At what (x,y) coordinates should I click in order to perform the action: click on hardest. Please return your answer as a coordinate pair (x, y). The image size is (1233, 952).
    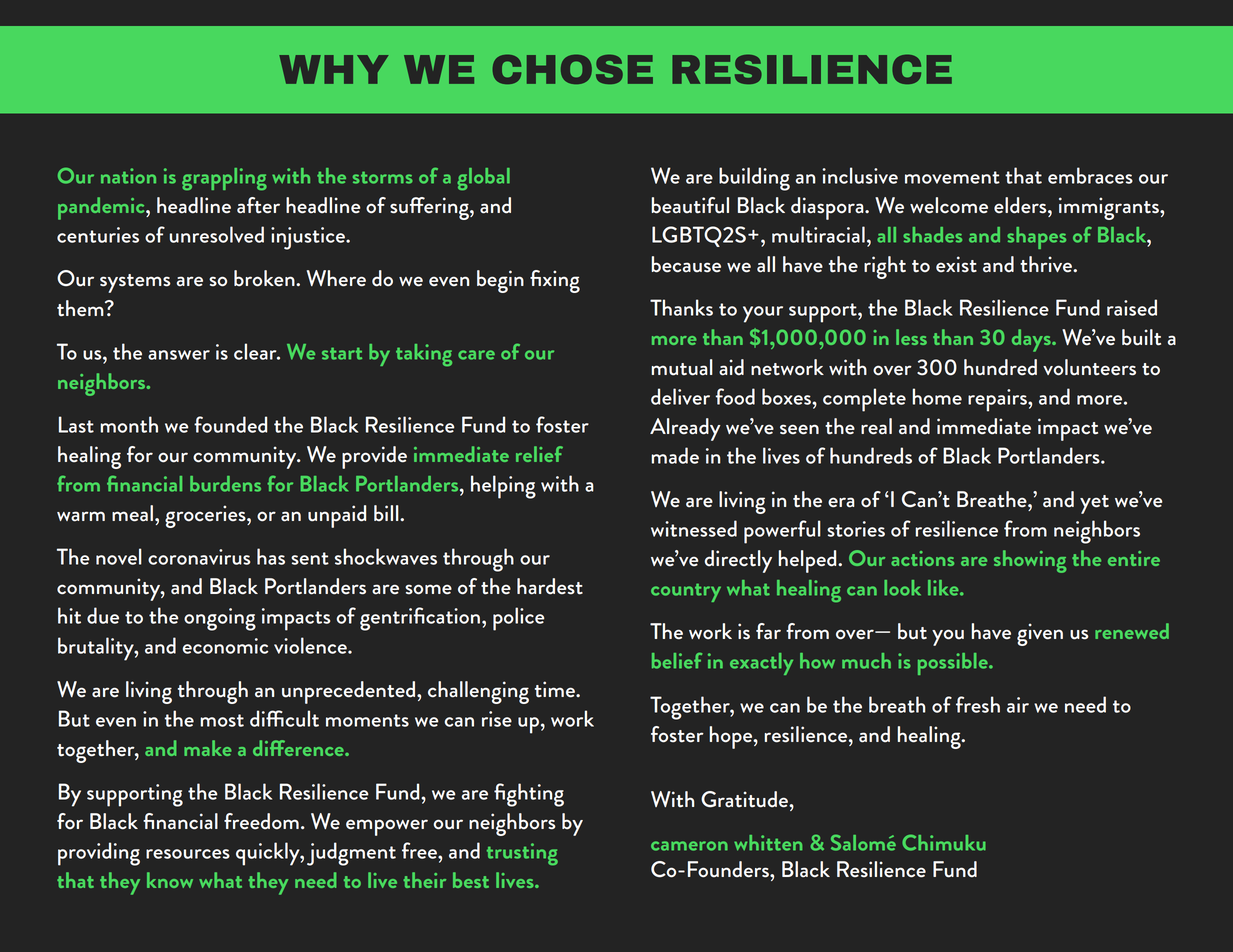
    Looking at the image, I should click on (550, 586).
